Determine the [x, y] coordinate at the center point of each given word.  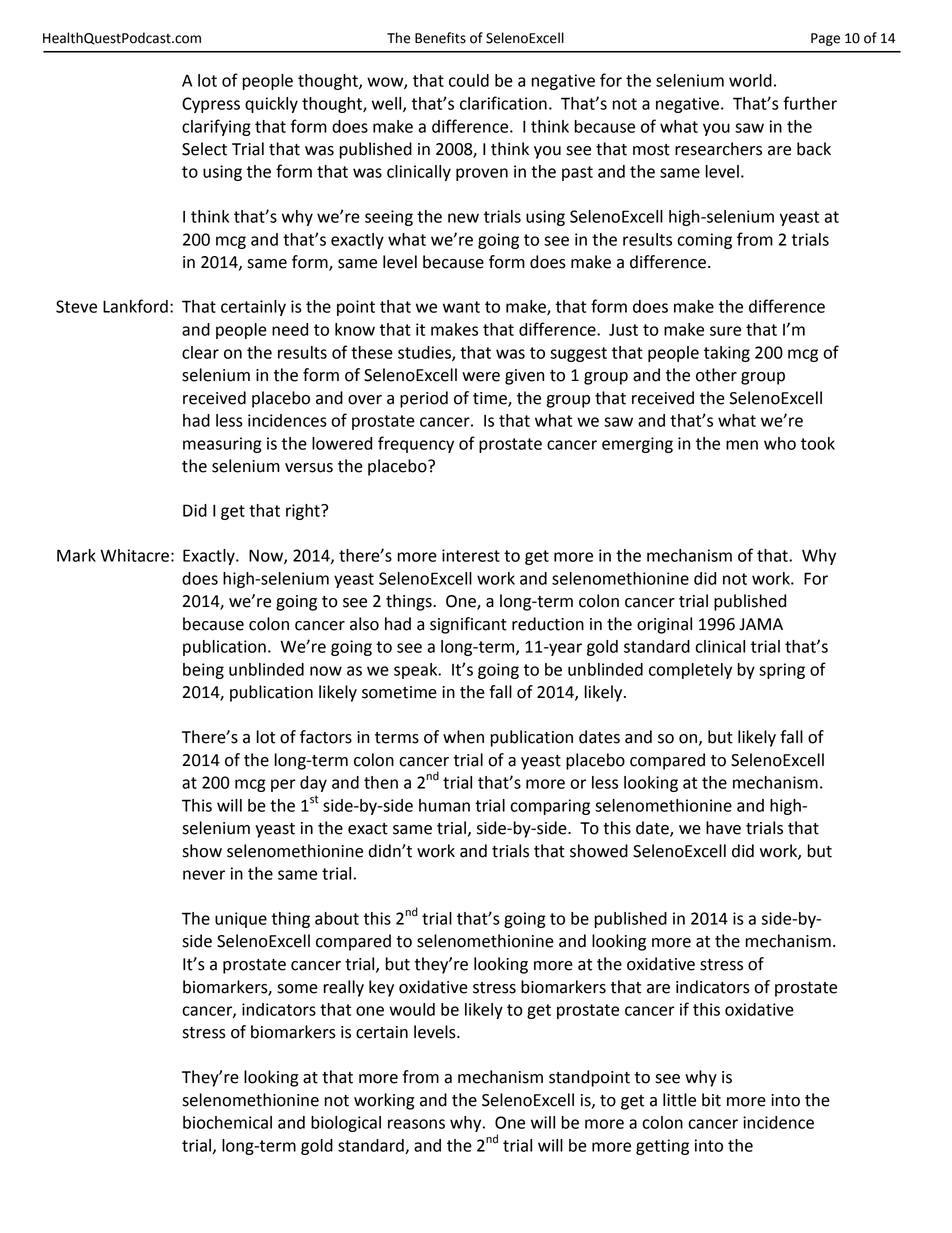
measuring [222, 445]
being [203, 671]
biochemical [227, 1122]
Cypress [211, 105]
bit [711, 1100]
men [742, 445]
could [469, 80]
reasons [416, 1124]
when [463, 737]
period [424, 399]
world [750, 80]
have [723, 828]
